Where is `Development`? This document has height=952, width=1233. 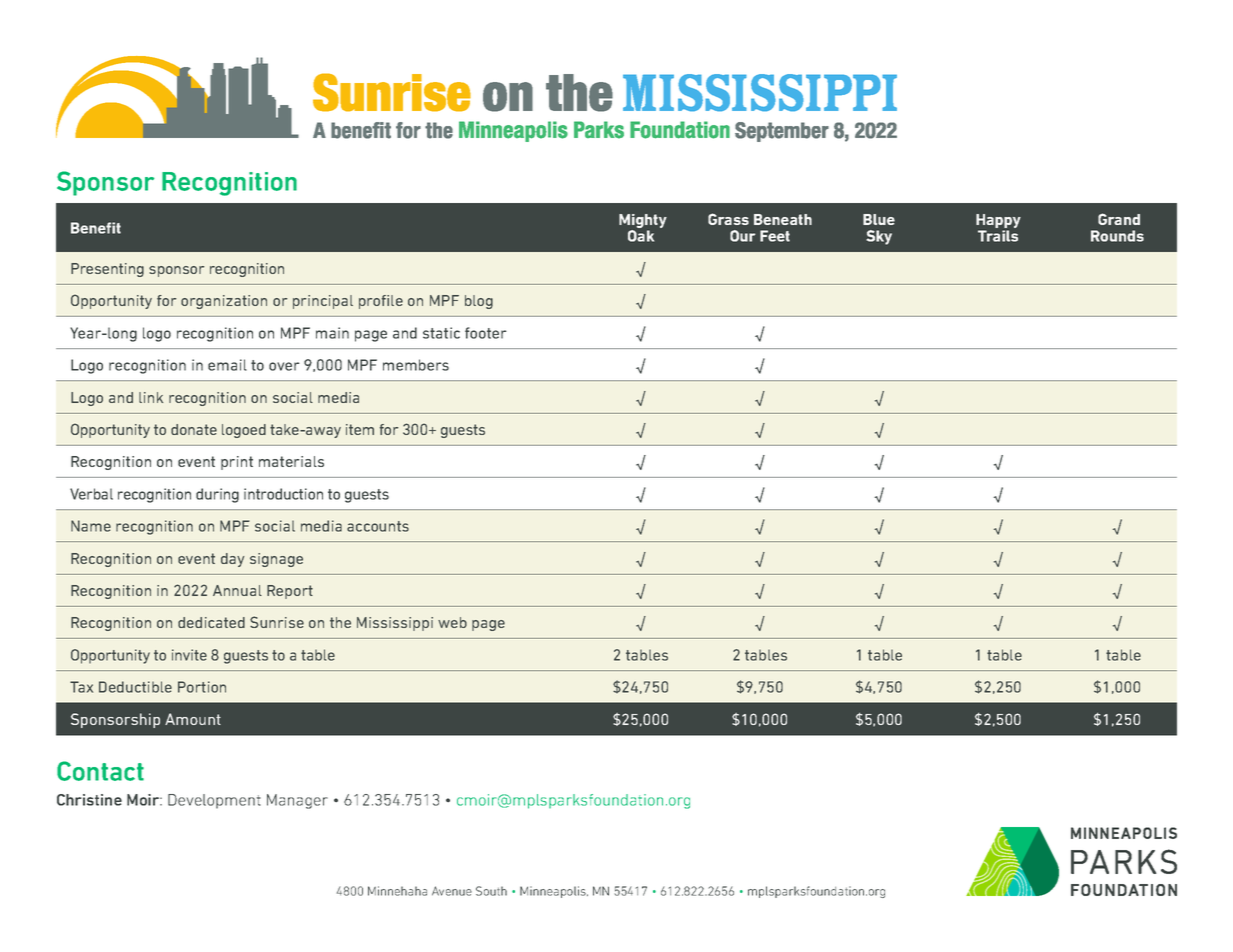 Development is located at coordinates (214, 801).
